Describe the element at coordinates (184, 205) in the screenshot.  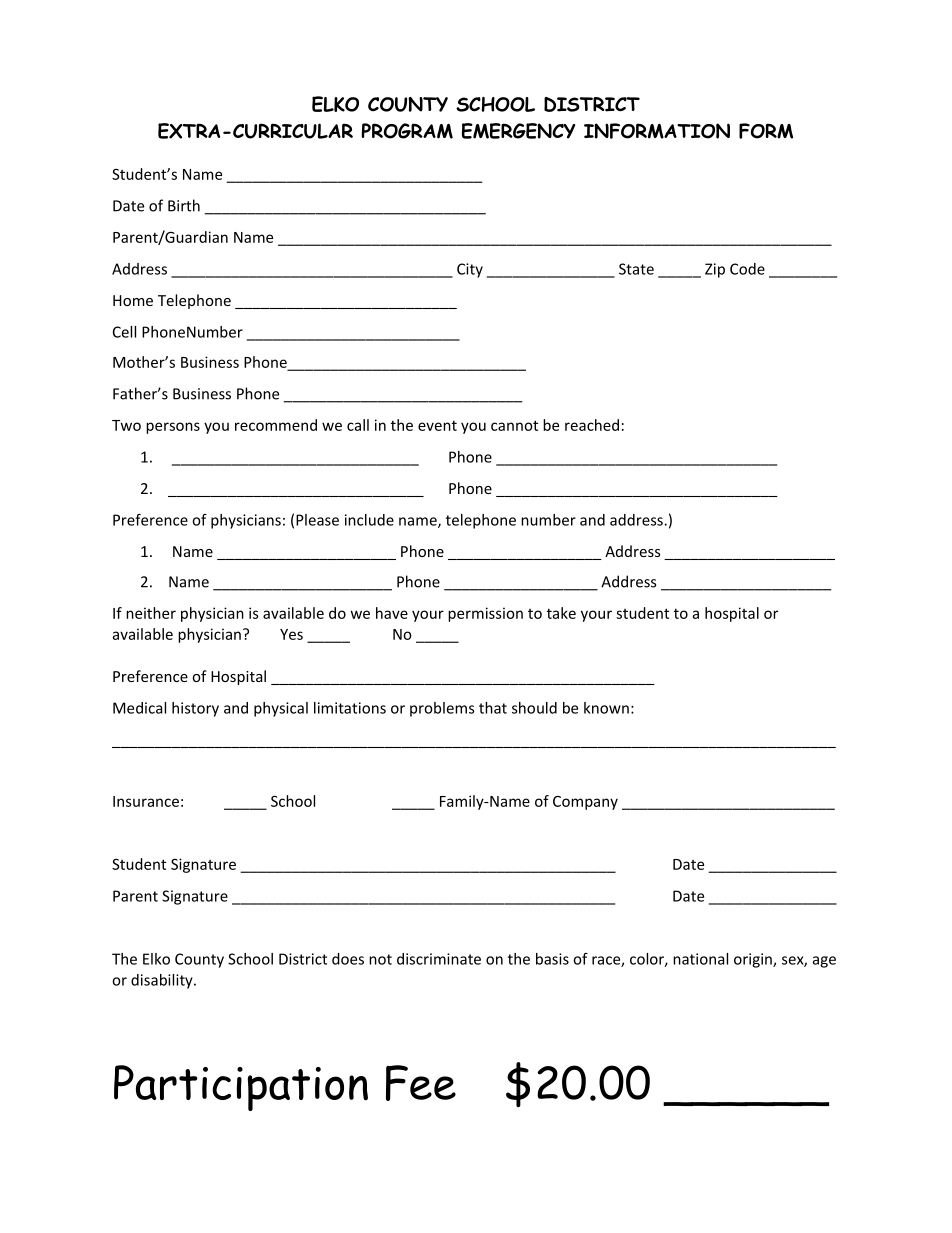
I see `Birth` at that location.
